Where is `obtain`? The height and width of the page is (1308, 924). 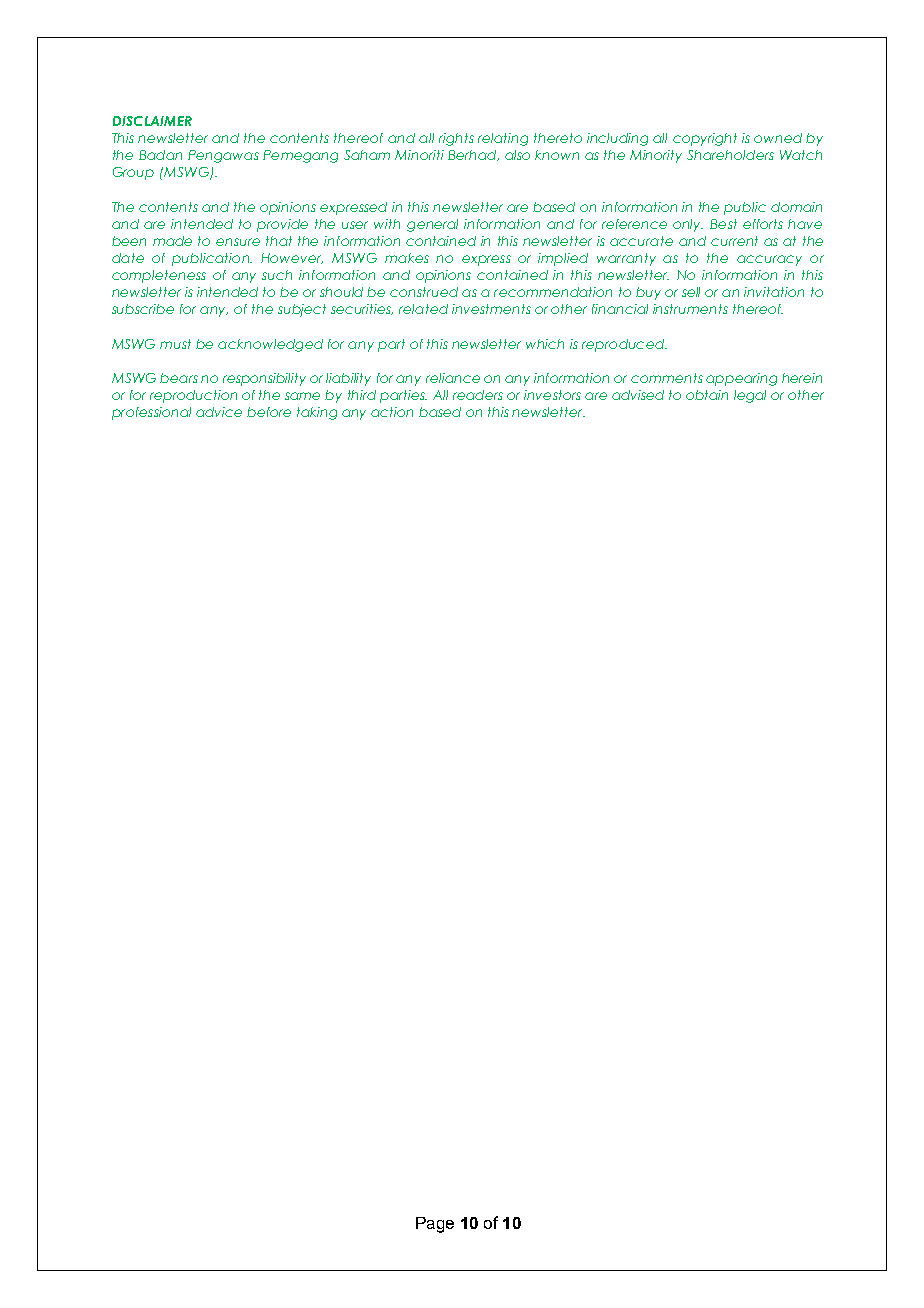
obtain is located at coordinates (707, 395).
